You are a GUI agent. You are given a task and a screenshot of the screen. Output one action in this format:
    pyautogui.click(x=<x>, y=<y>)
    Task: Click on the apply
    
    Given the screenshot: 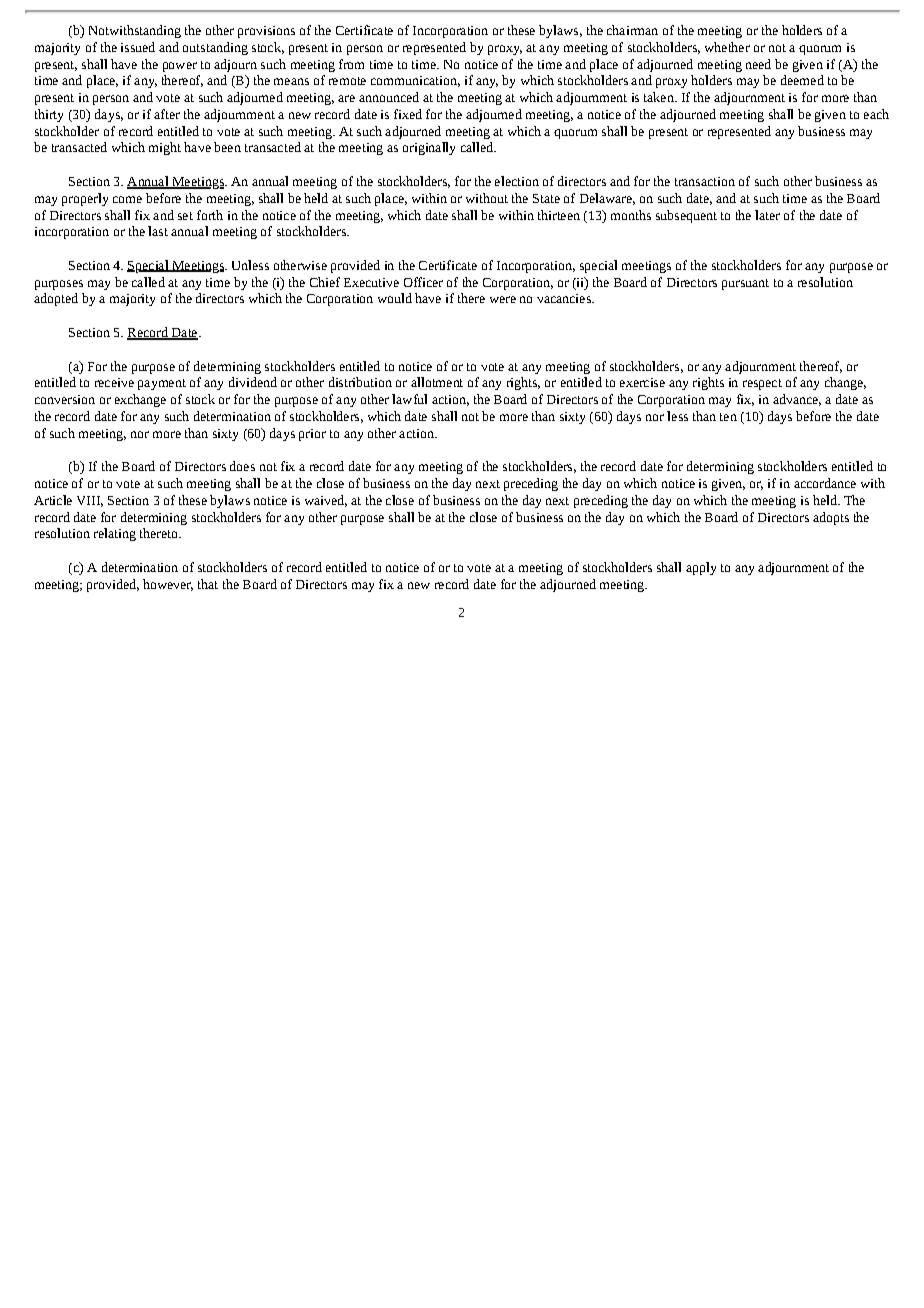 What is the action you would take?
    pyautogui.click(x=701, y=568)
